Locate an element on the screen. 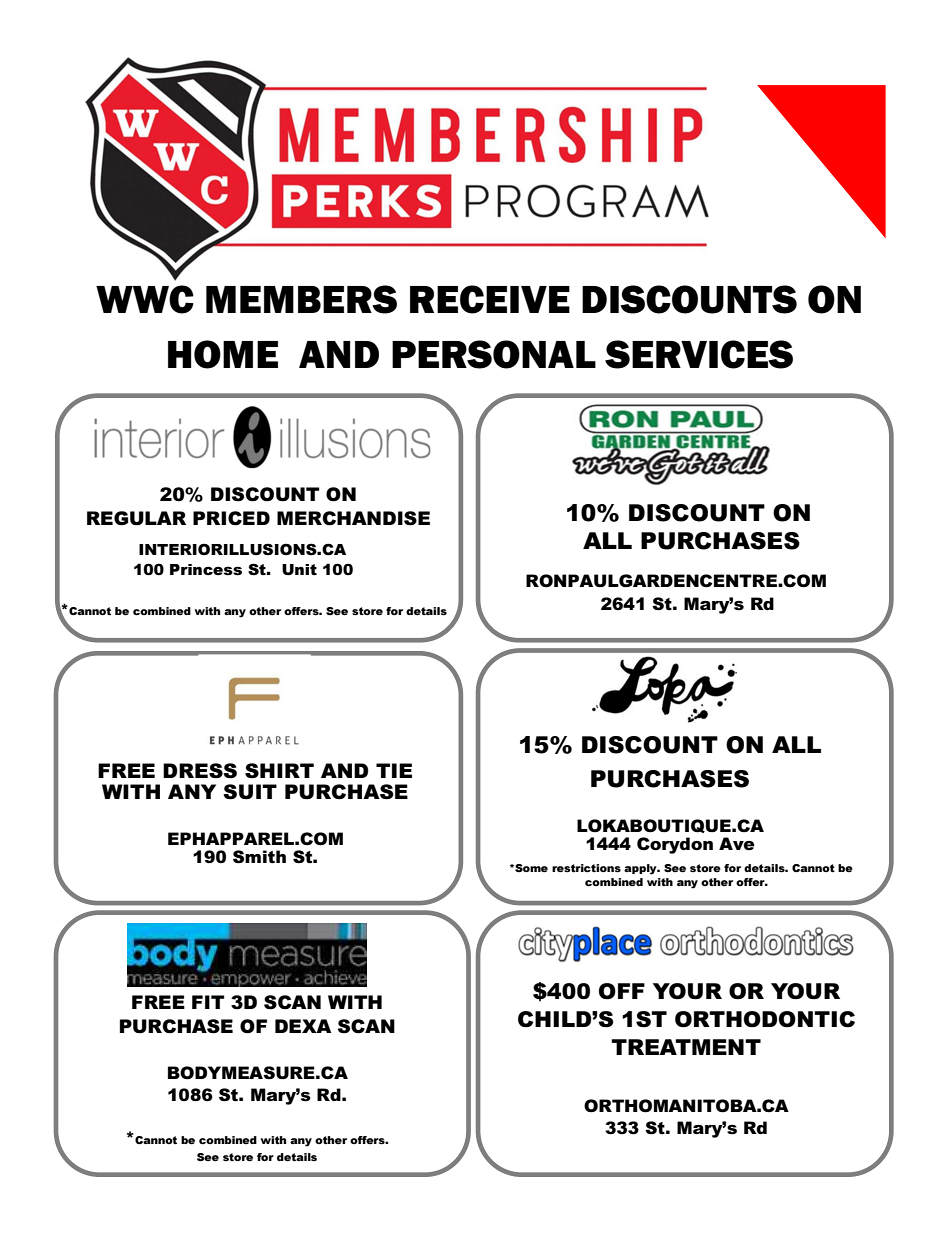 Image resolution: width=952 pixels, height=1233 pixels. Ave is located at coordinates (737, 844).
